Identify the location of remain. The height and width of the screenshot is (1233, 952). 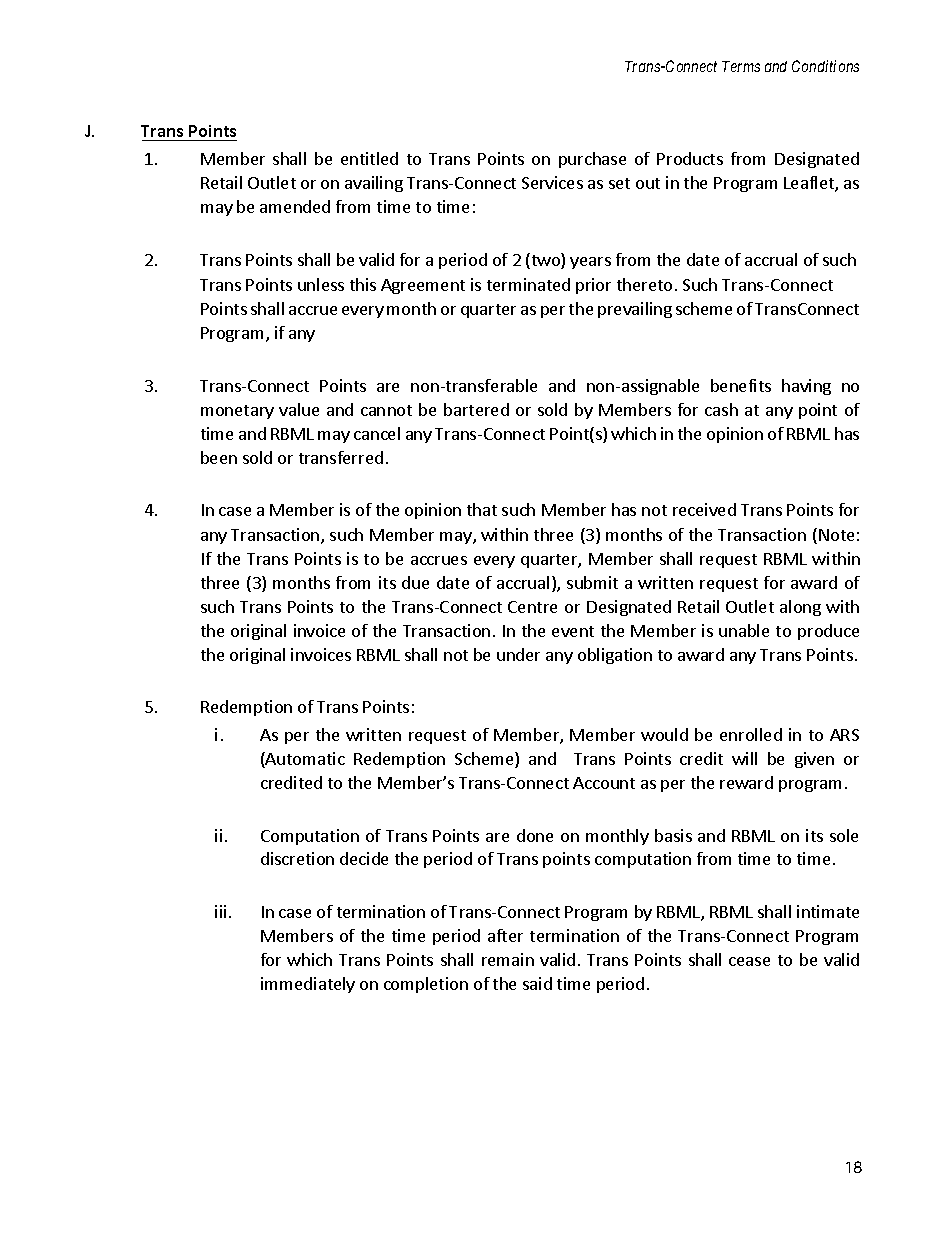
(508, 959).
